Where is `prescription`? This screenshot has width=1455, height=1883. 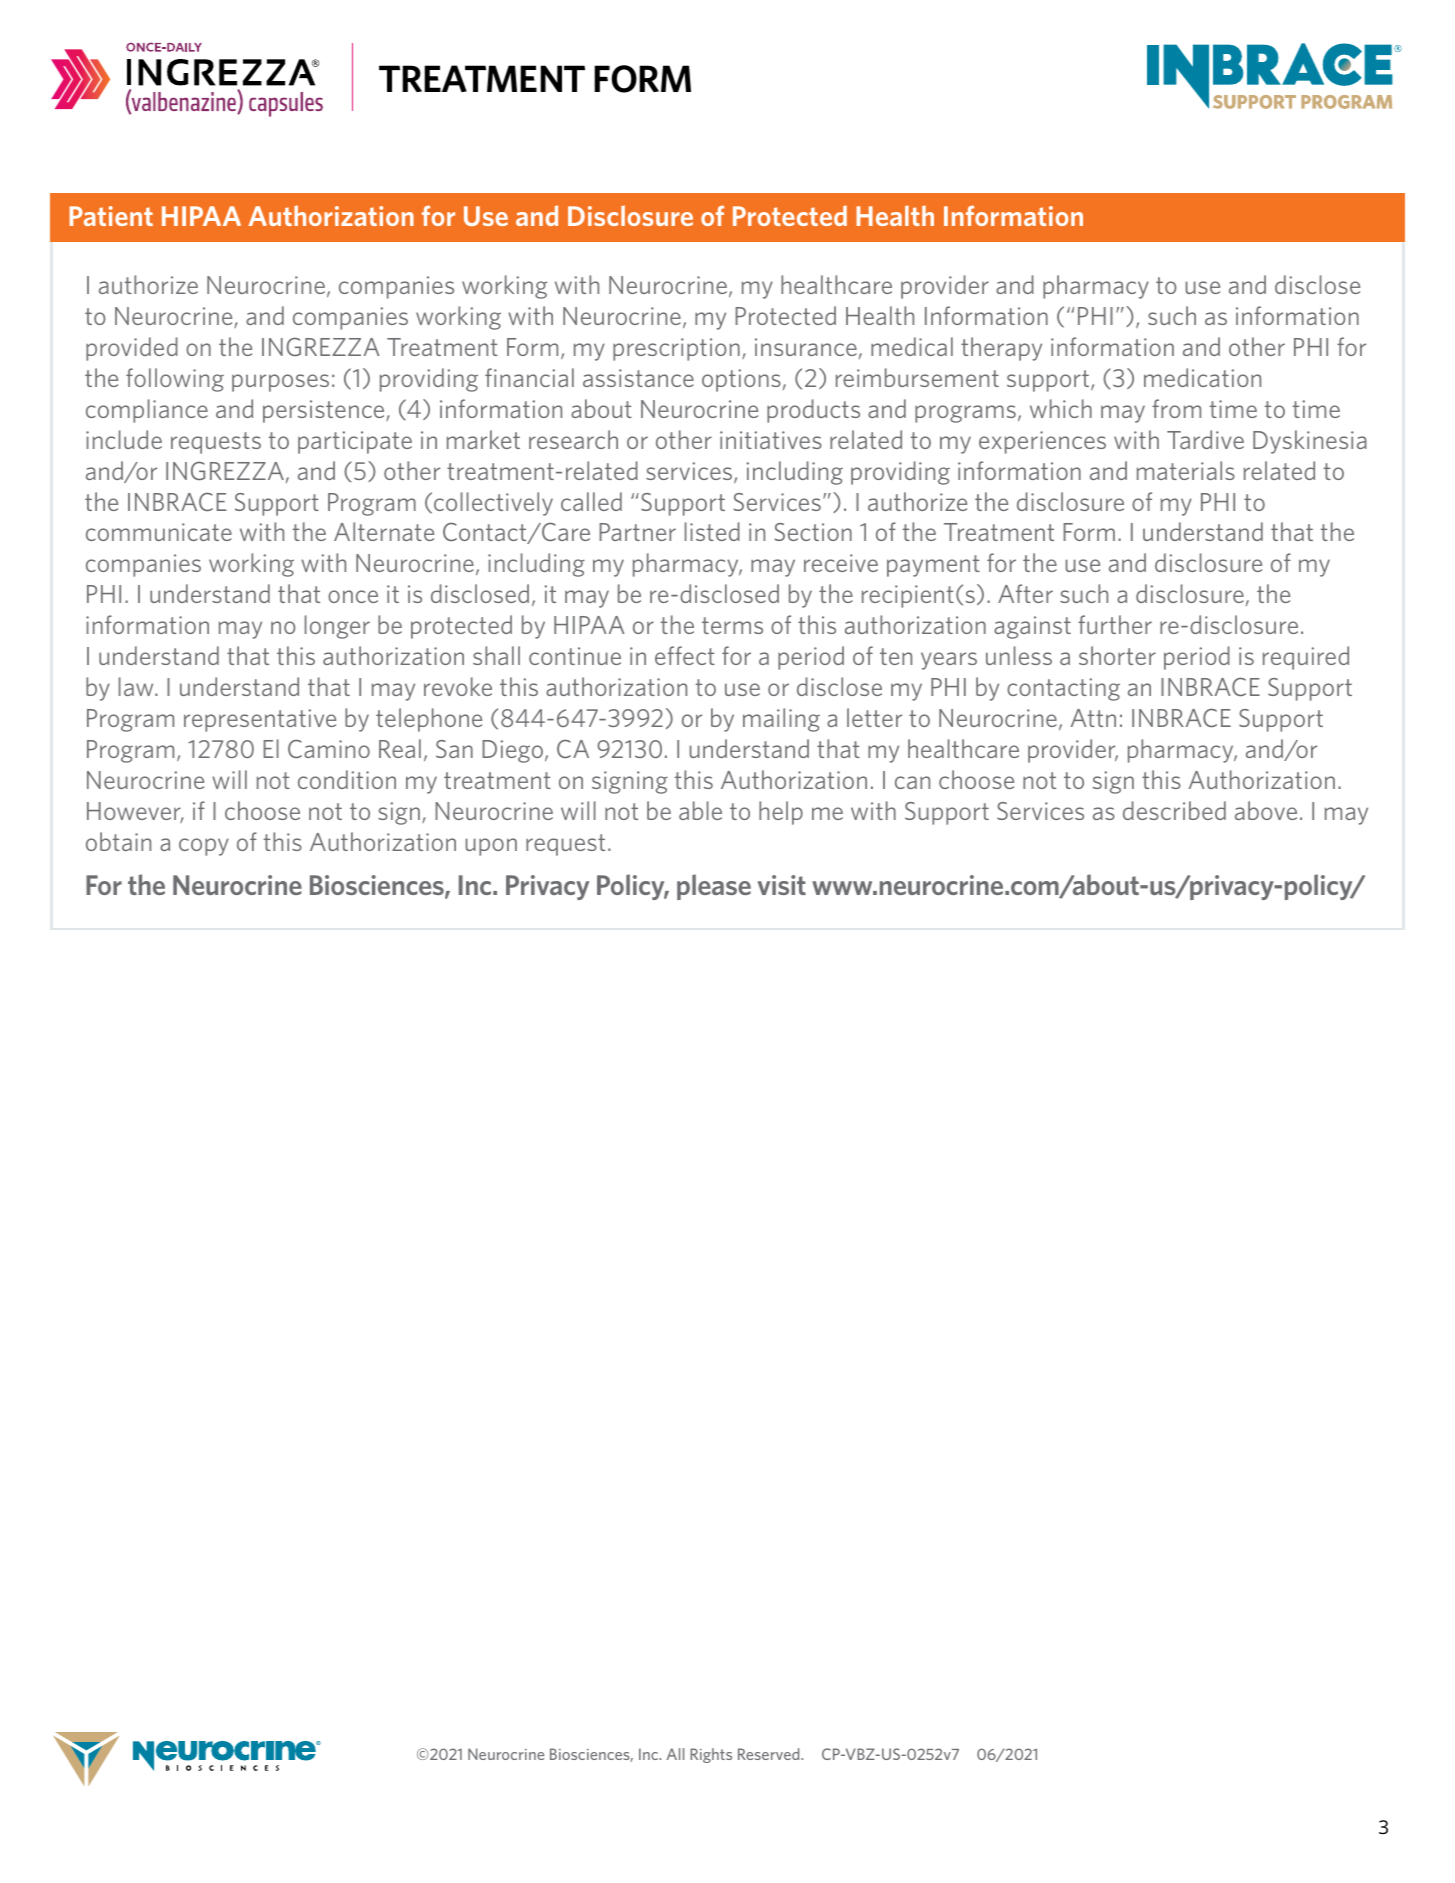
prescription is located at coordinates (676, 349).
